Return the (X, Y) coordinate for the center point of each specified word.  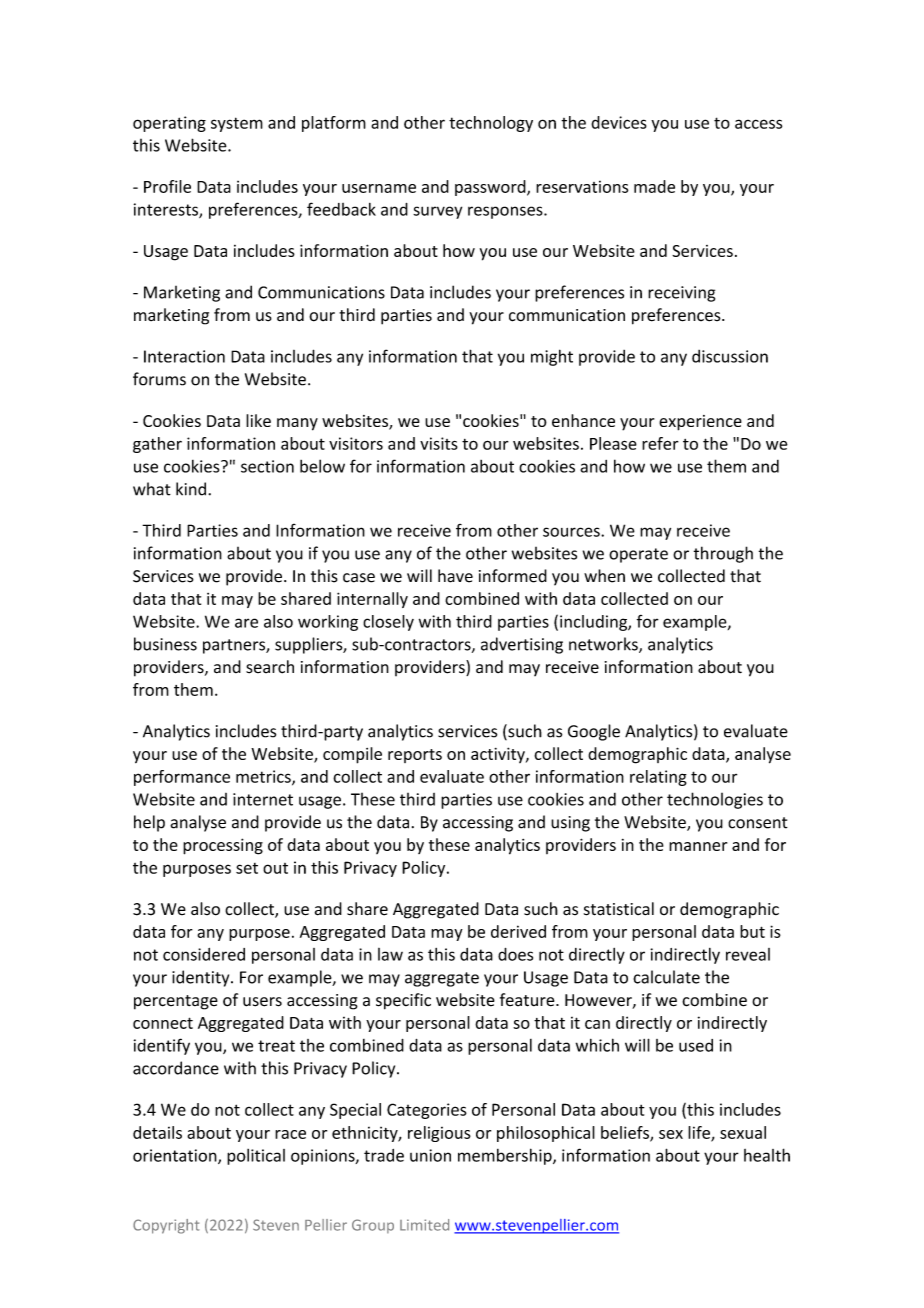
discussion (730, 356)
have (455, 576)
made (654, 186)
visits (439, 443)
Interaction (184, 356)
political (256, 1157)
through (723, 554)
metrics (264, 777)
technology (491, 124)
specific (403, 1001)
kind (191, 489)
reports (415, 756)
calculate (666, 977)
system (237, 124)
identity (202, 978)
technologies (715, 800)
